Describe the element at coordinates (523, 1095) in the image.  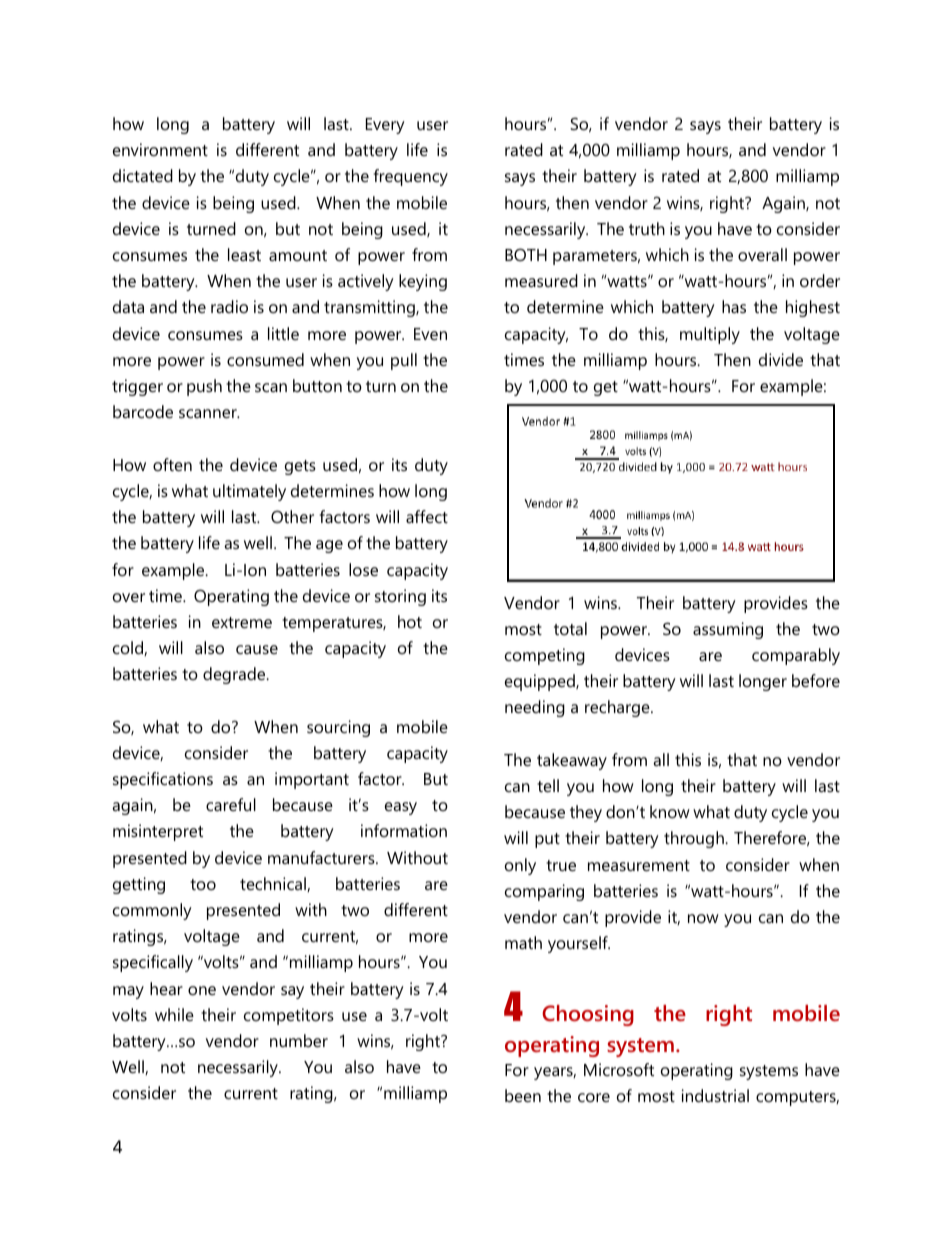
I see `been` at that location.
